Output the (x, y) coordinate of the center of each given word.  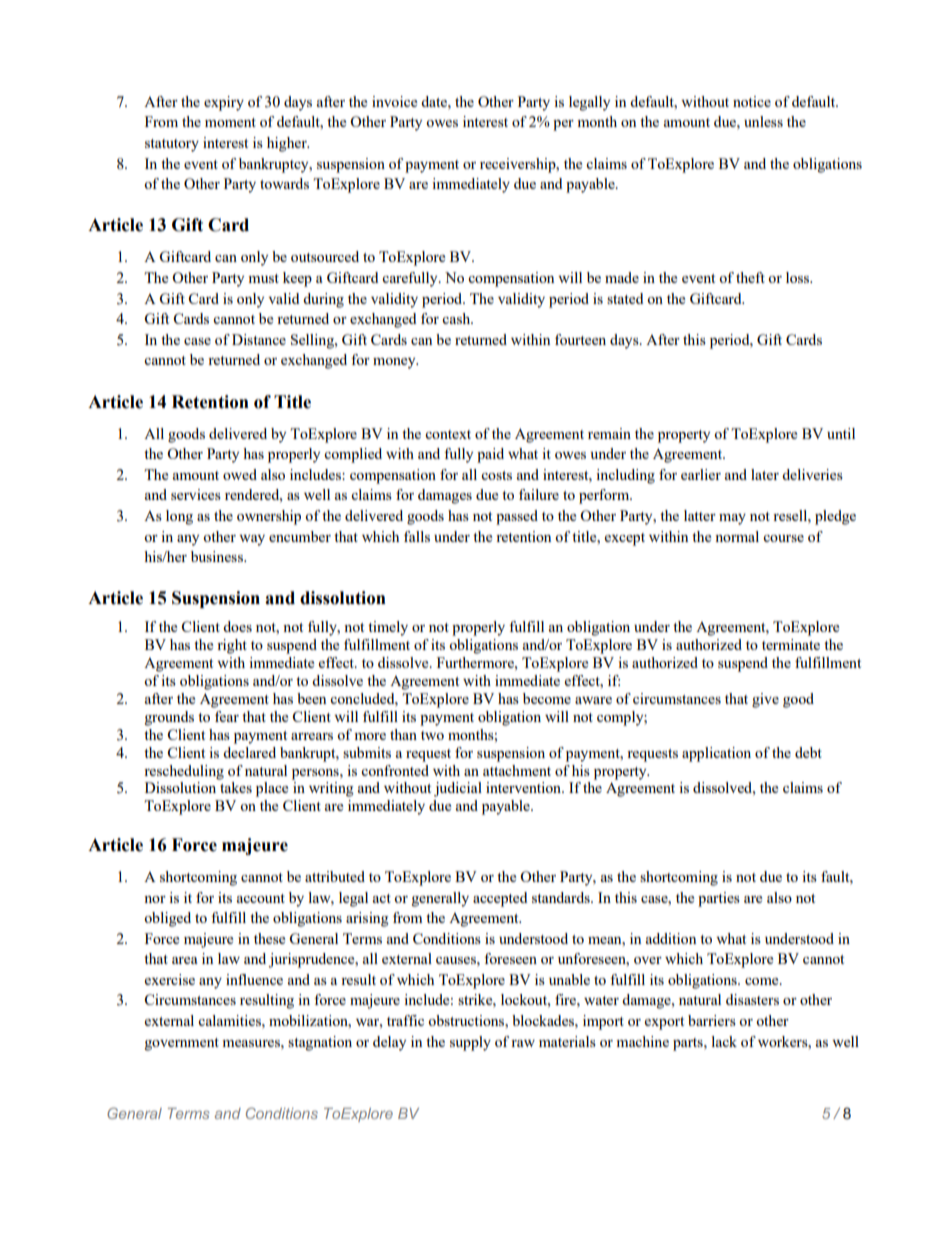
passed (517, 517)
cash (457, 318)
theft (750, 277)
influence (254, 979)
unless (763, 121)
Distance (259, 339)
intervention (525, 787)
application (716, 754)
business (218, 556)
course (783, 538)
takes (236, 787)
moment (230, 122)
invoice (394, 101)
